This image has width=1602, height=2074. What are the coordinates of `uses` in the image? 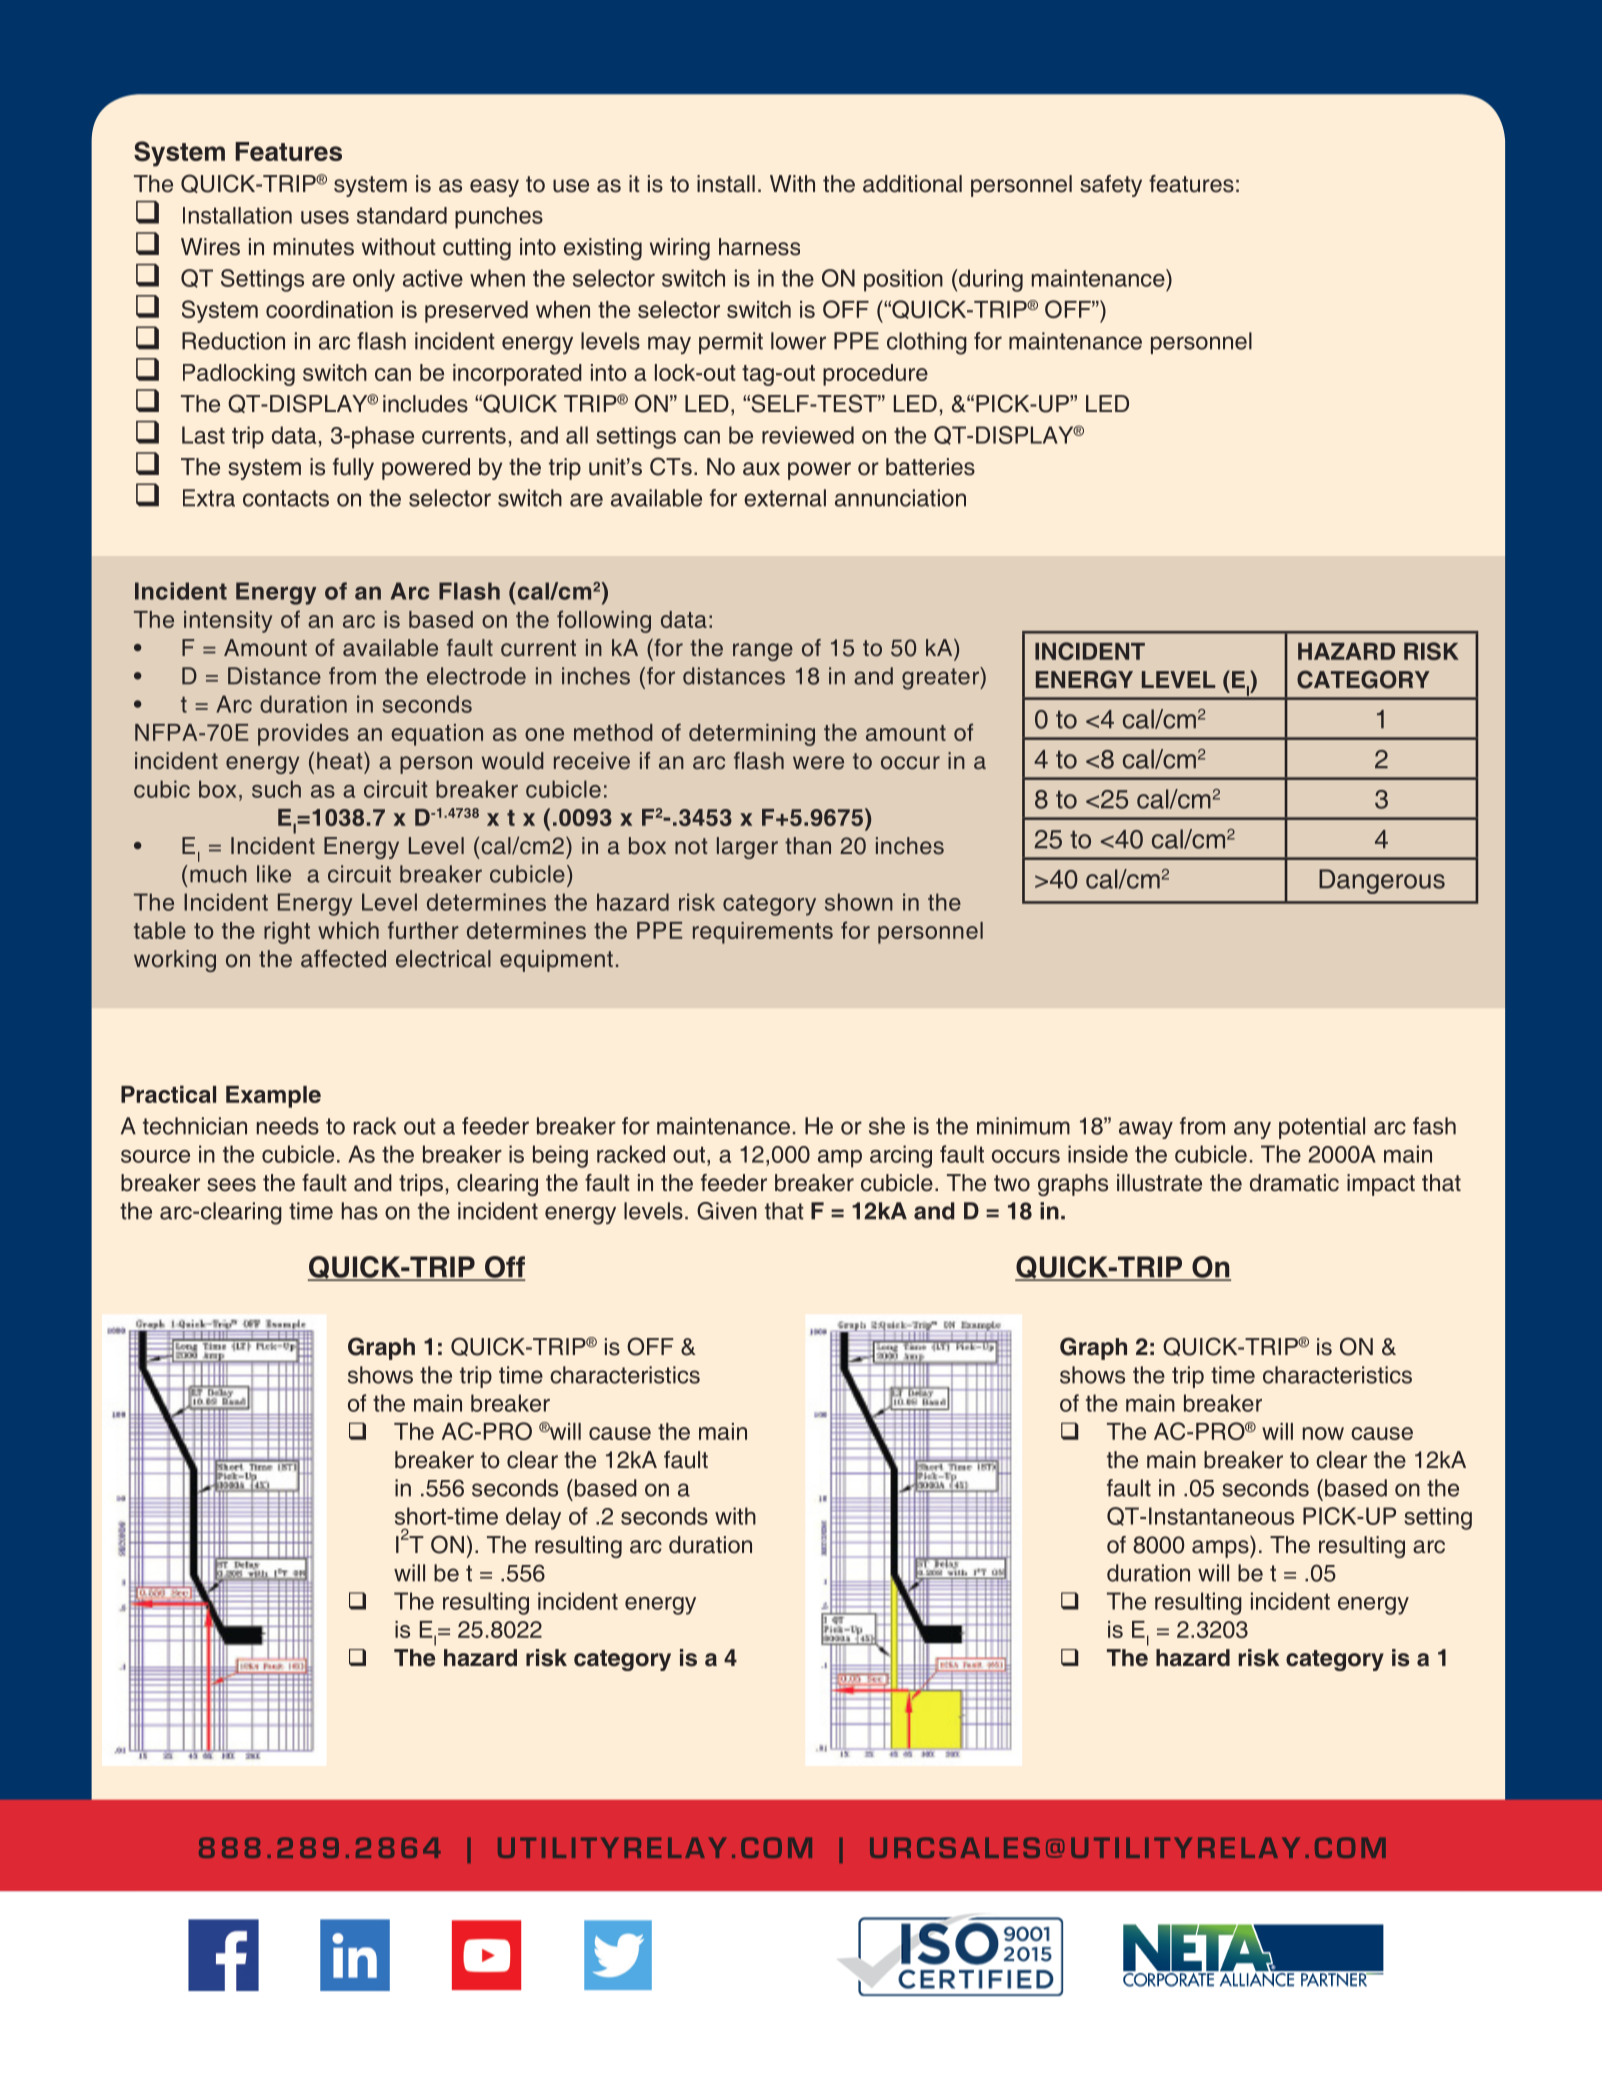 It's located at (325, 217).
